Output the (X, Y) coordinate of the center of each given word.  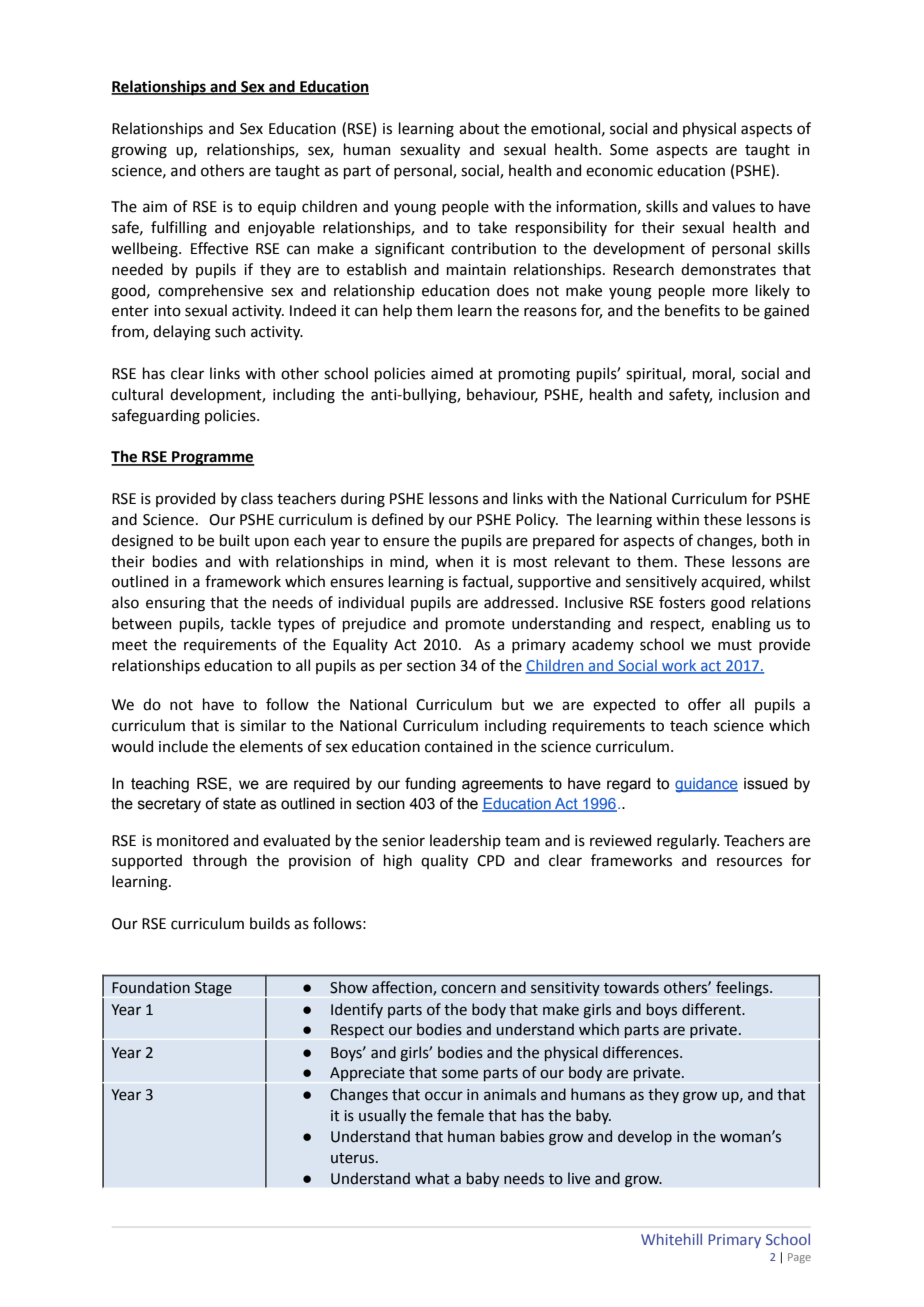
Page (799, 1258)
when (454, 561)
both (777, 540)
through (220, 862)
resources (749, 862)
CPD (491, 861)
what (432, 1178)
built (235, 540)
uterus (354, 1158)
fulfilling (179, 229)
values (733, 206)
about (479, 128)
